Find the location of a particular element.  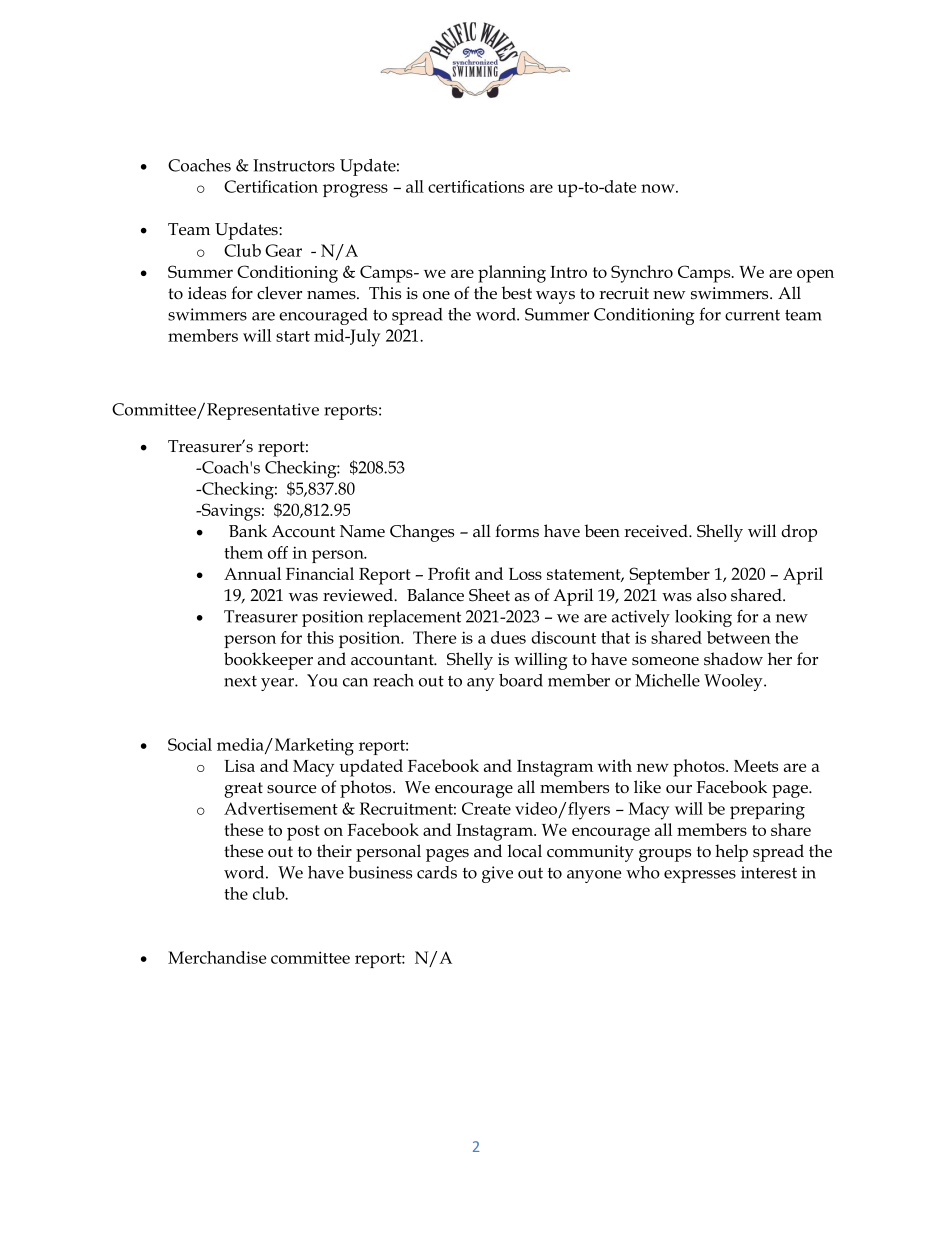

open is located at coordinates (815, 276).
